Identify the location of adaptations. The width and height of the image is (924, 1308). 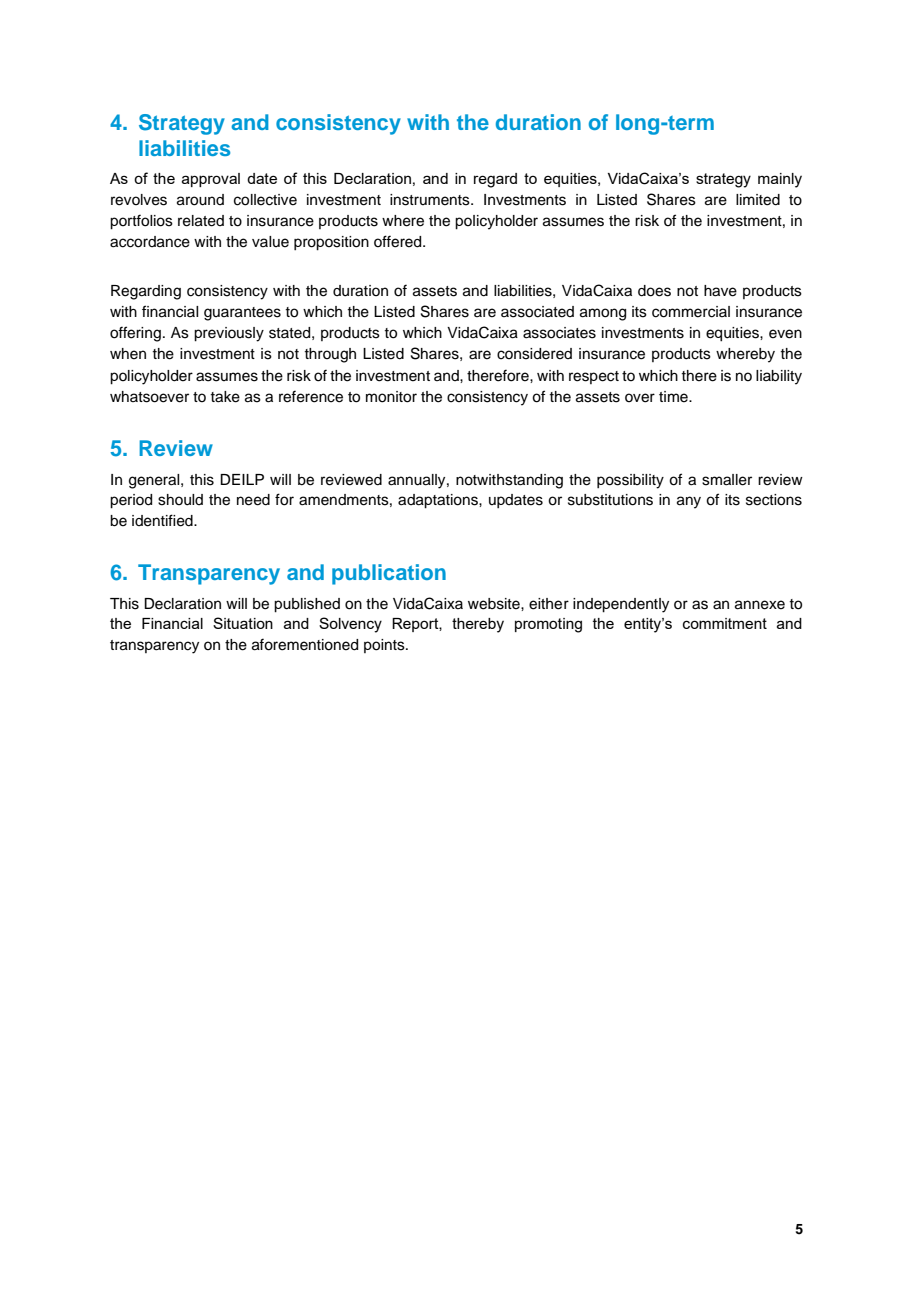
(439, 501).
